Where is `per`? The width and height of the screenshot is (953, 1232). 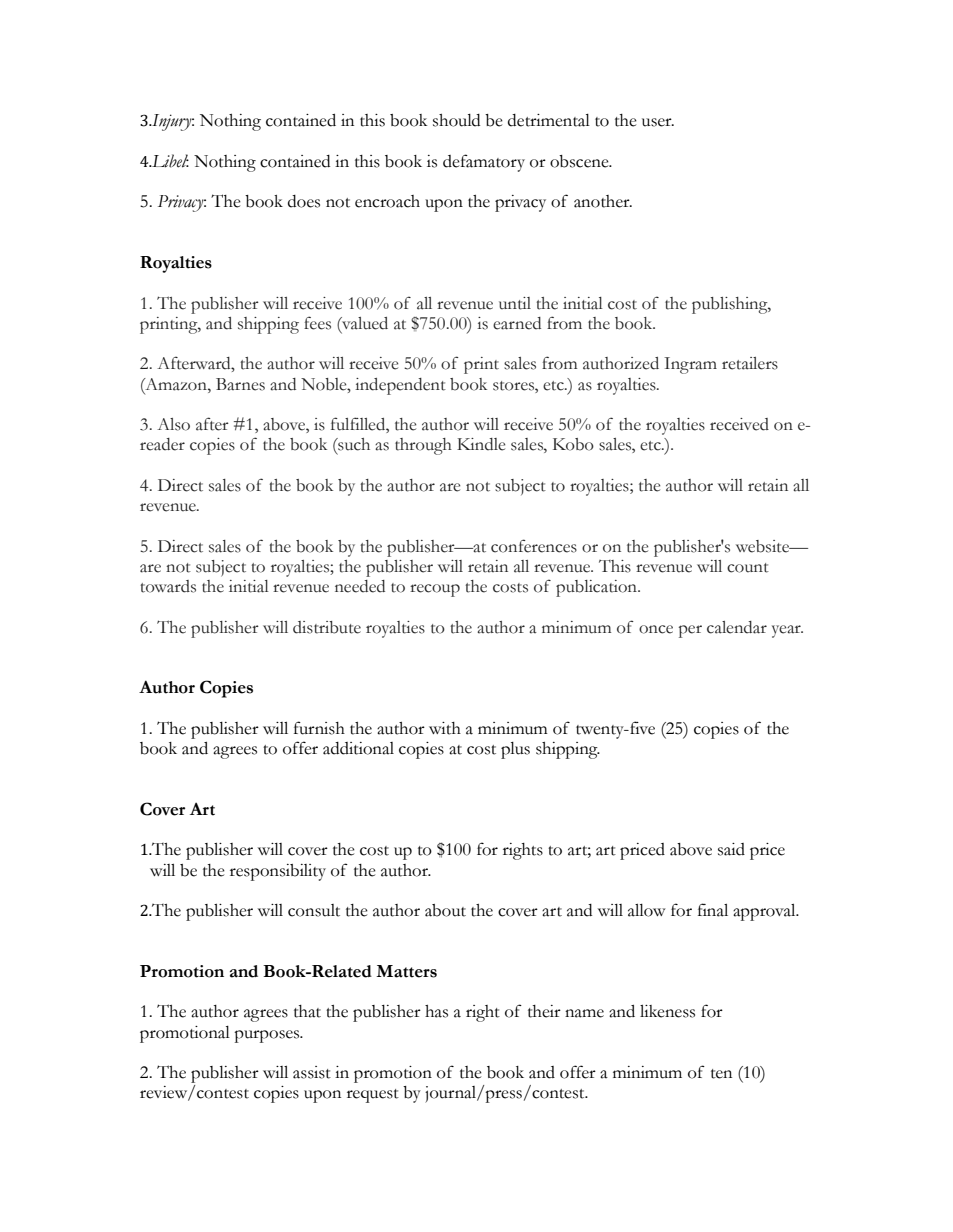 per is located at coordinates (690, 631).
